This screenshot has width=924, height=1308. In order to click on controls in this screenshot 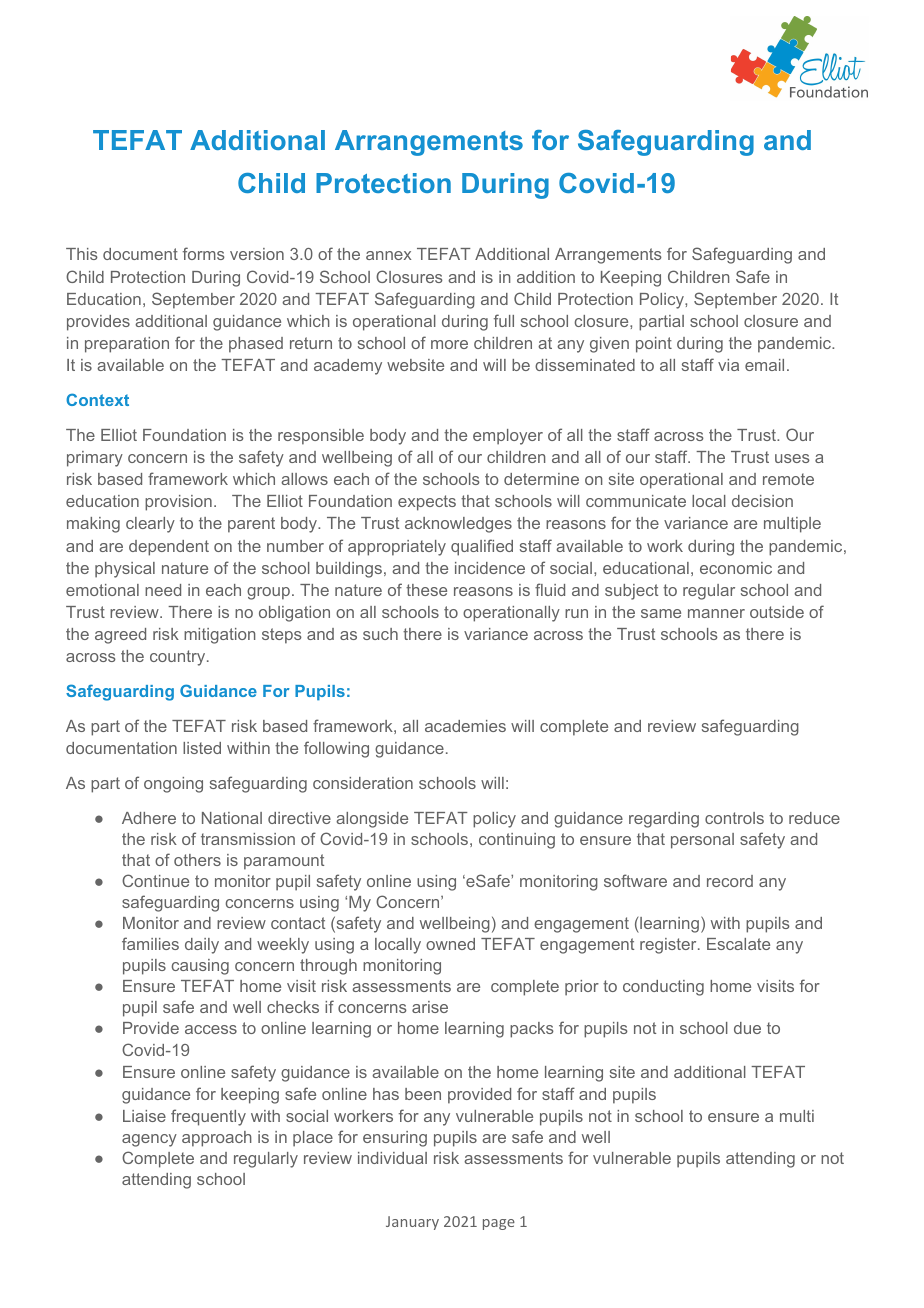, I will do `click(734, 818)`.
